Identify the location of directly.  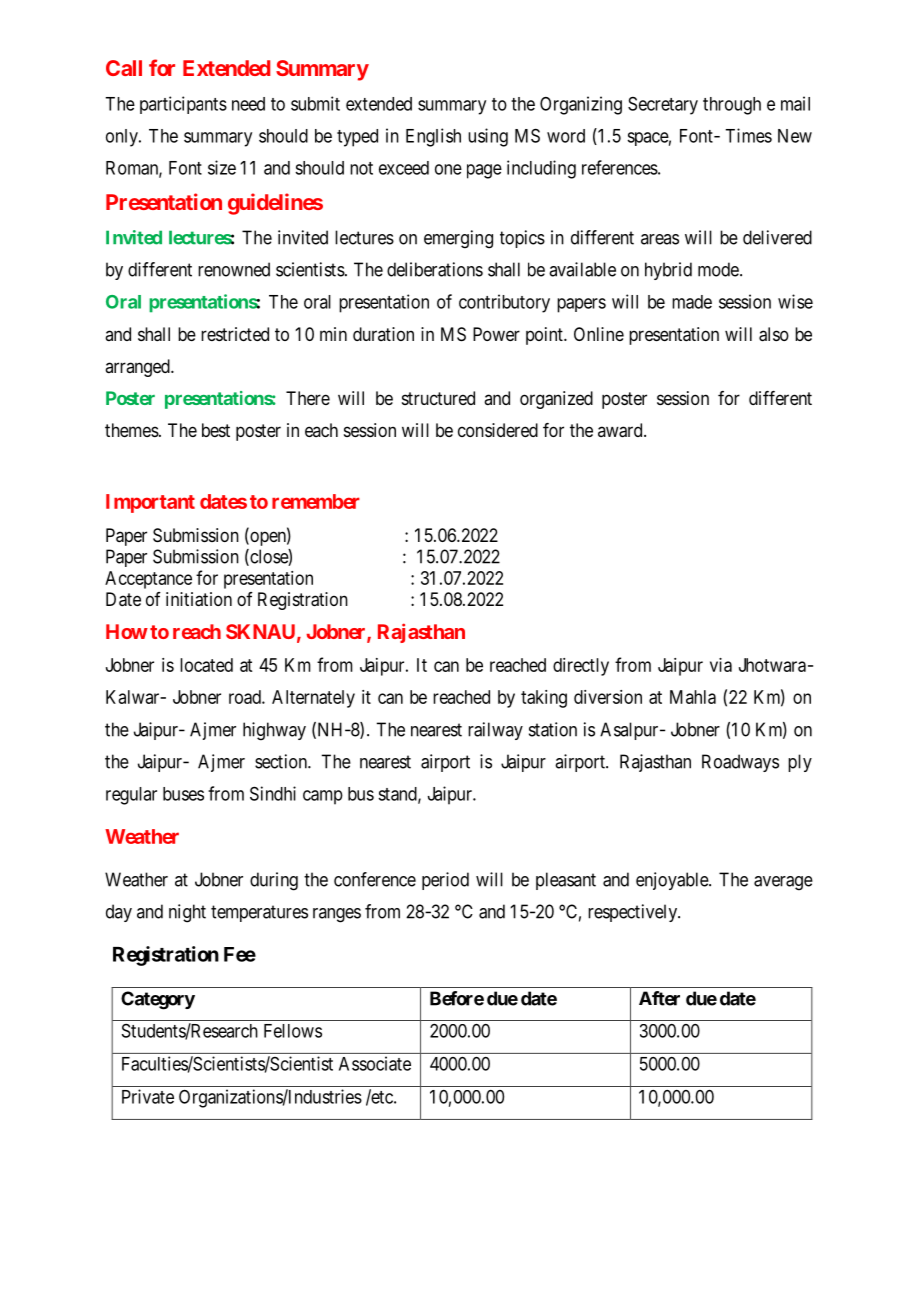
(581, 667).
